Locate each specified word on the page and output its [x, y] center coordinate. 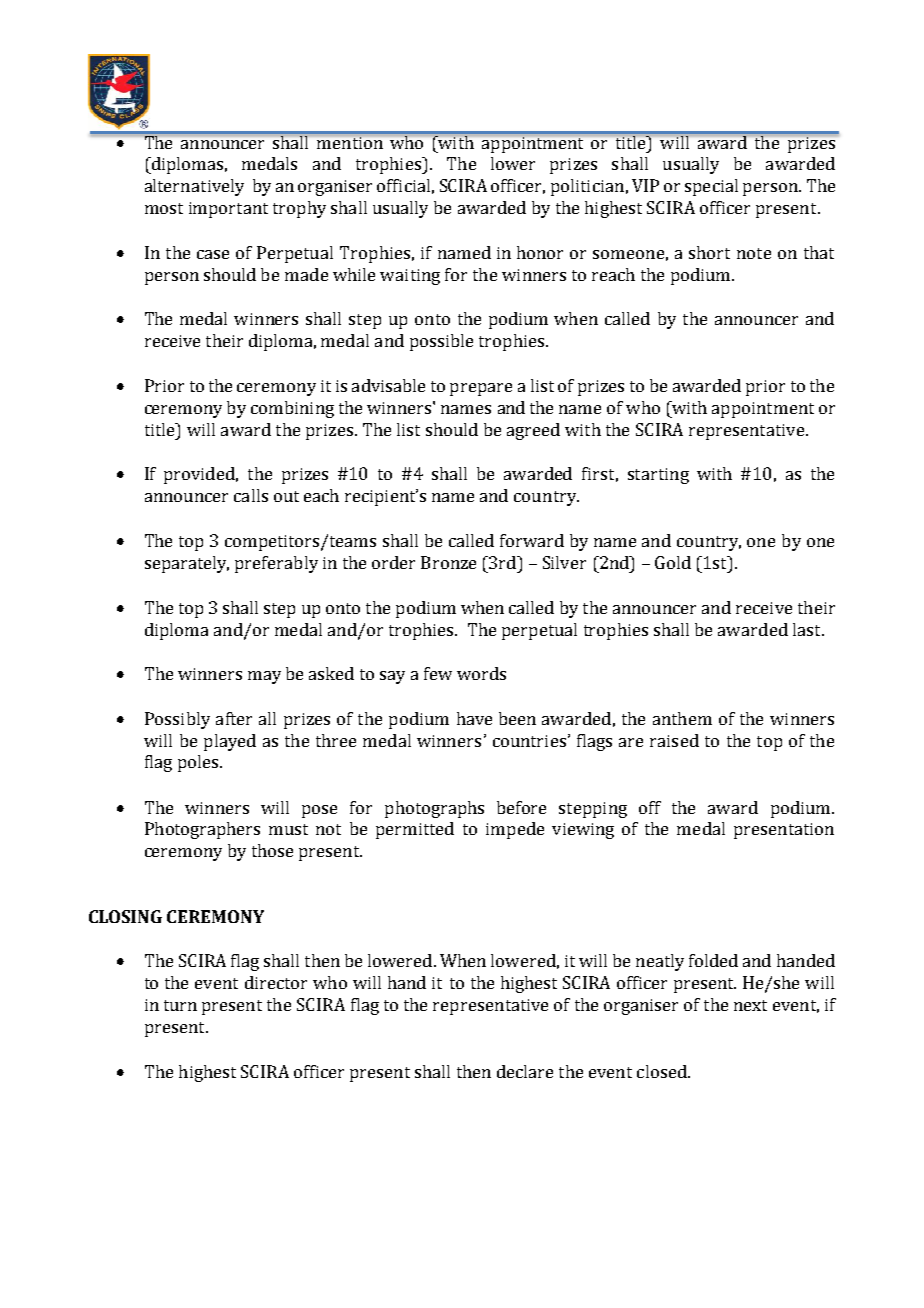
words [481, 673]
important [228, 210]
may [264, 677]
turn [180, 1005]
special [711, 187]
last [808, 629]
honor [540, 252]
